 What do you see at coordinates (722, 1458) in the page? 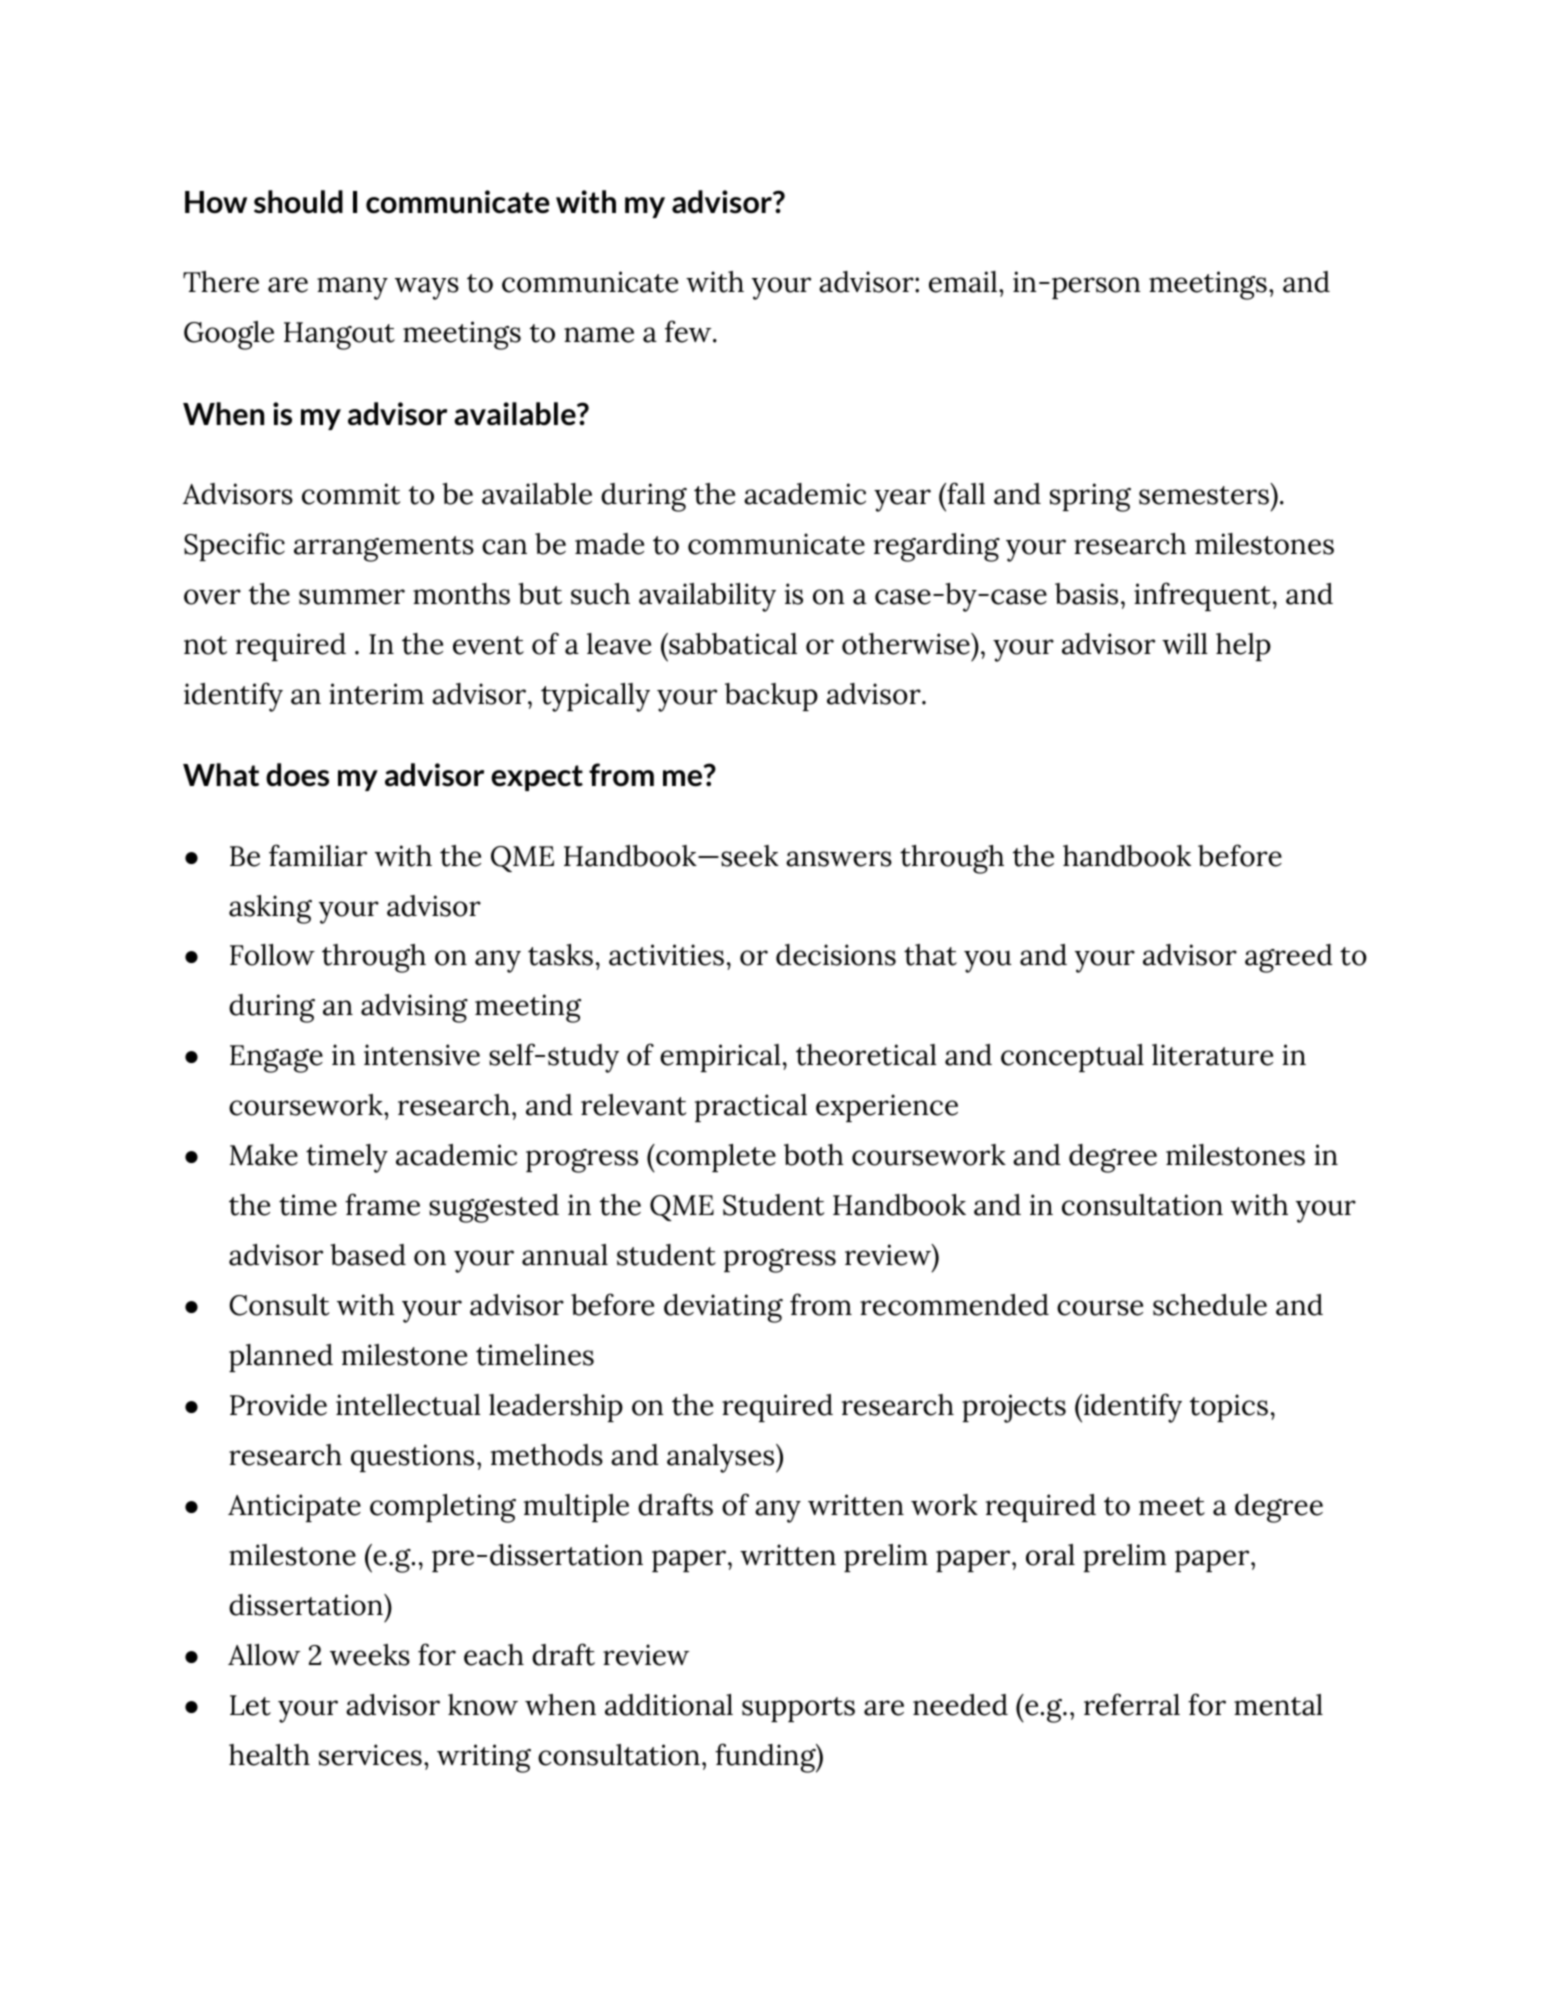
I see `analyses` at bounding box center [722, 1458].
